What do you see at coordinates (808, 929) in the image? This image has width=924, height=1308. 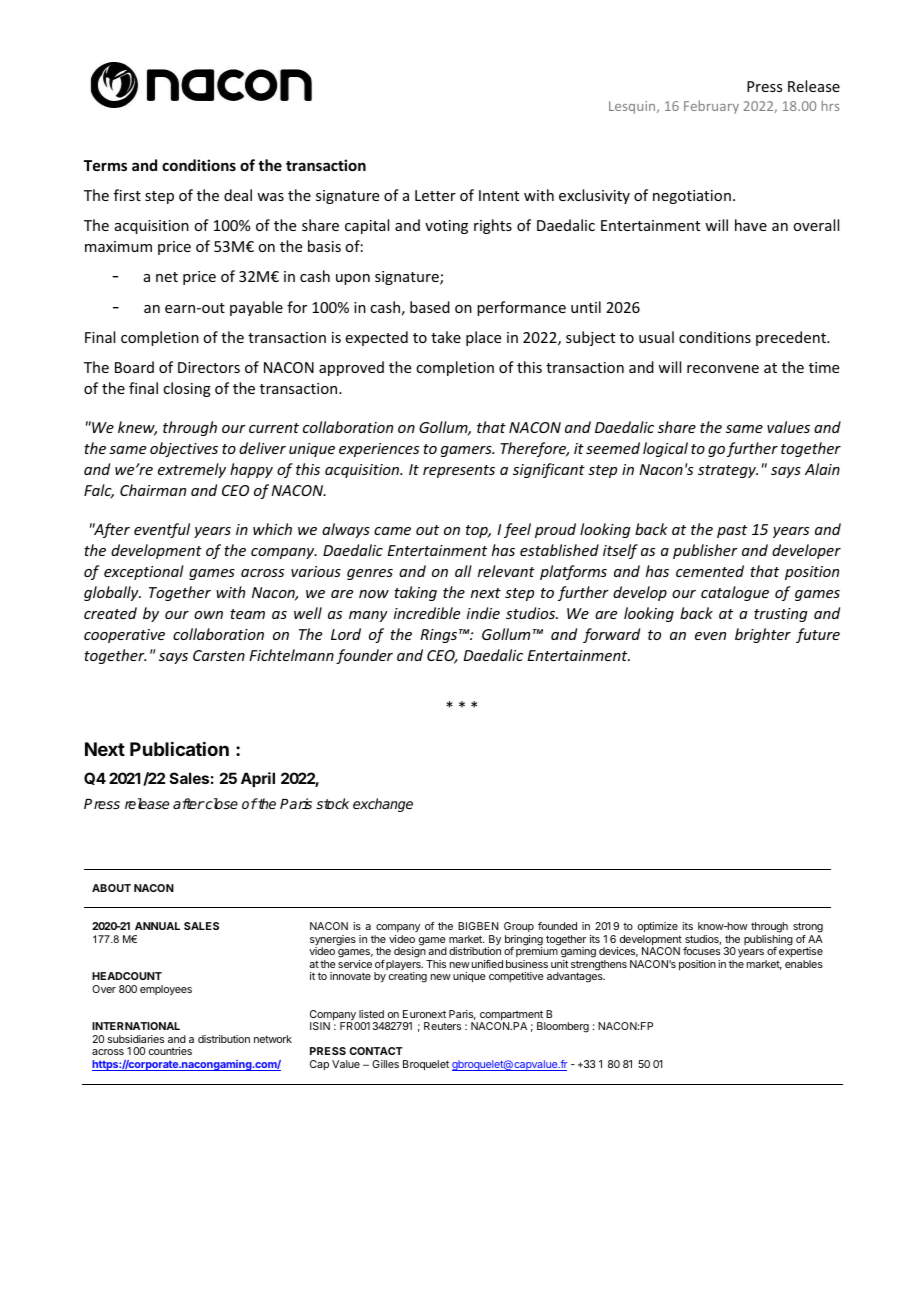 I see `strong` at bounding box center [808, 929].
